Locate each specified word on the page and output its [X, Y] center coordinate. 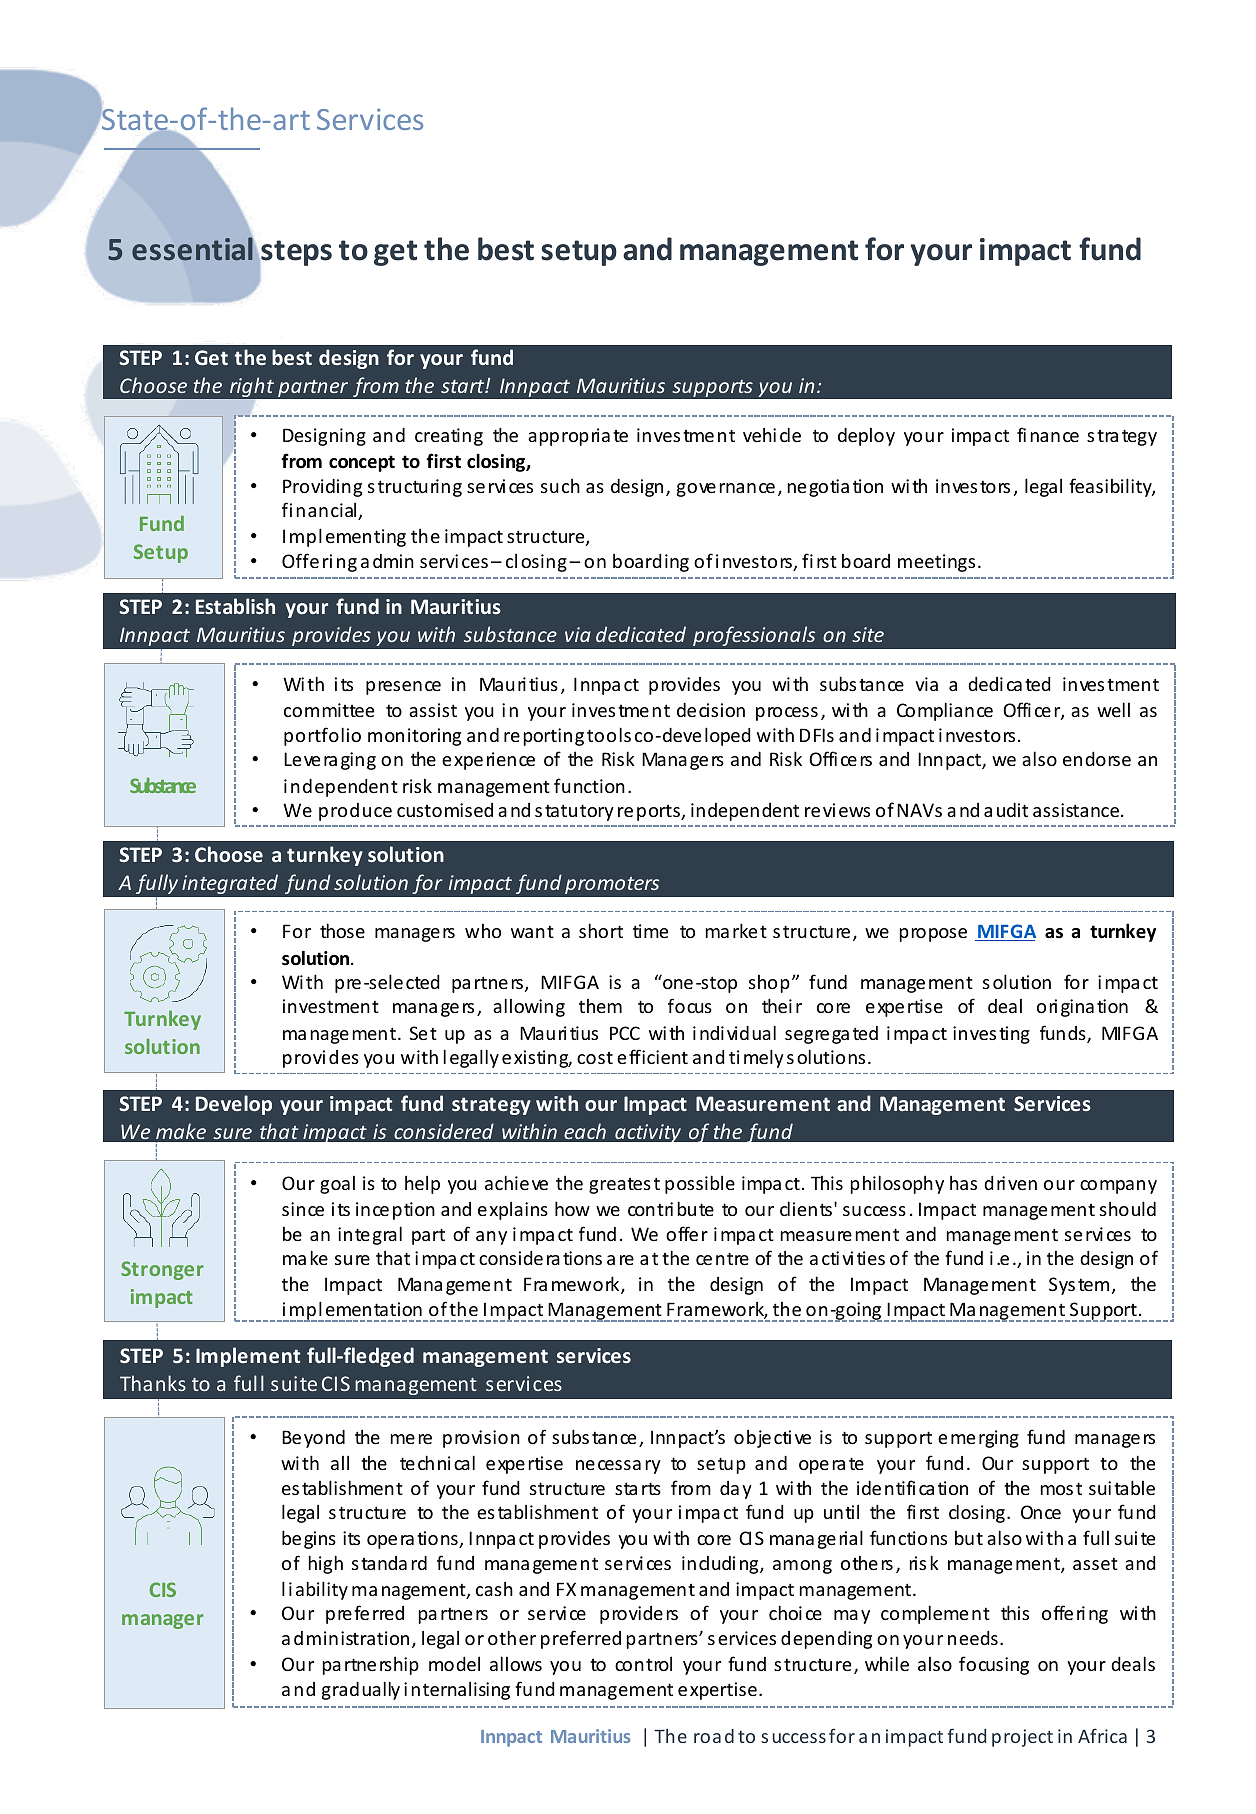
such [560, 485]
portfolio [322, 736]
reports [650, 812]
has [963, 1183]
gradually [361, 1690]
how [572, 1208]
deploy [866, 437]
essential [193, 248]
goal [337, 1185]
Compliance [945, 711]
